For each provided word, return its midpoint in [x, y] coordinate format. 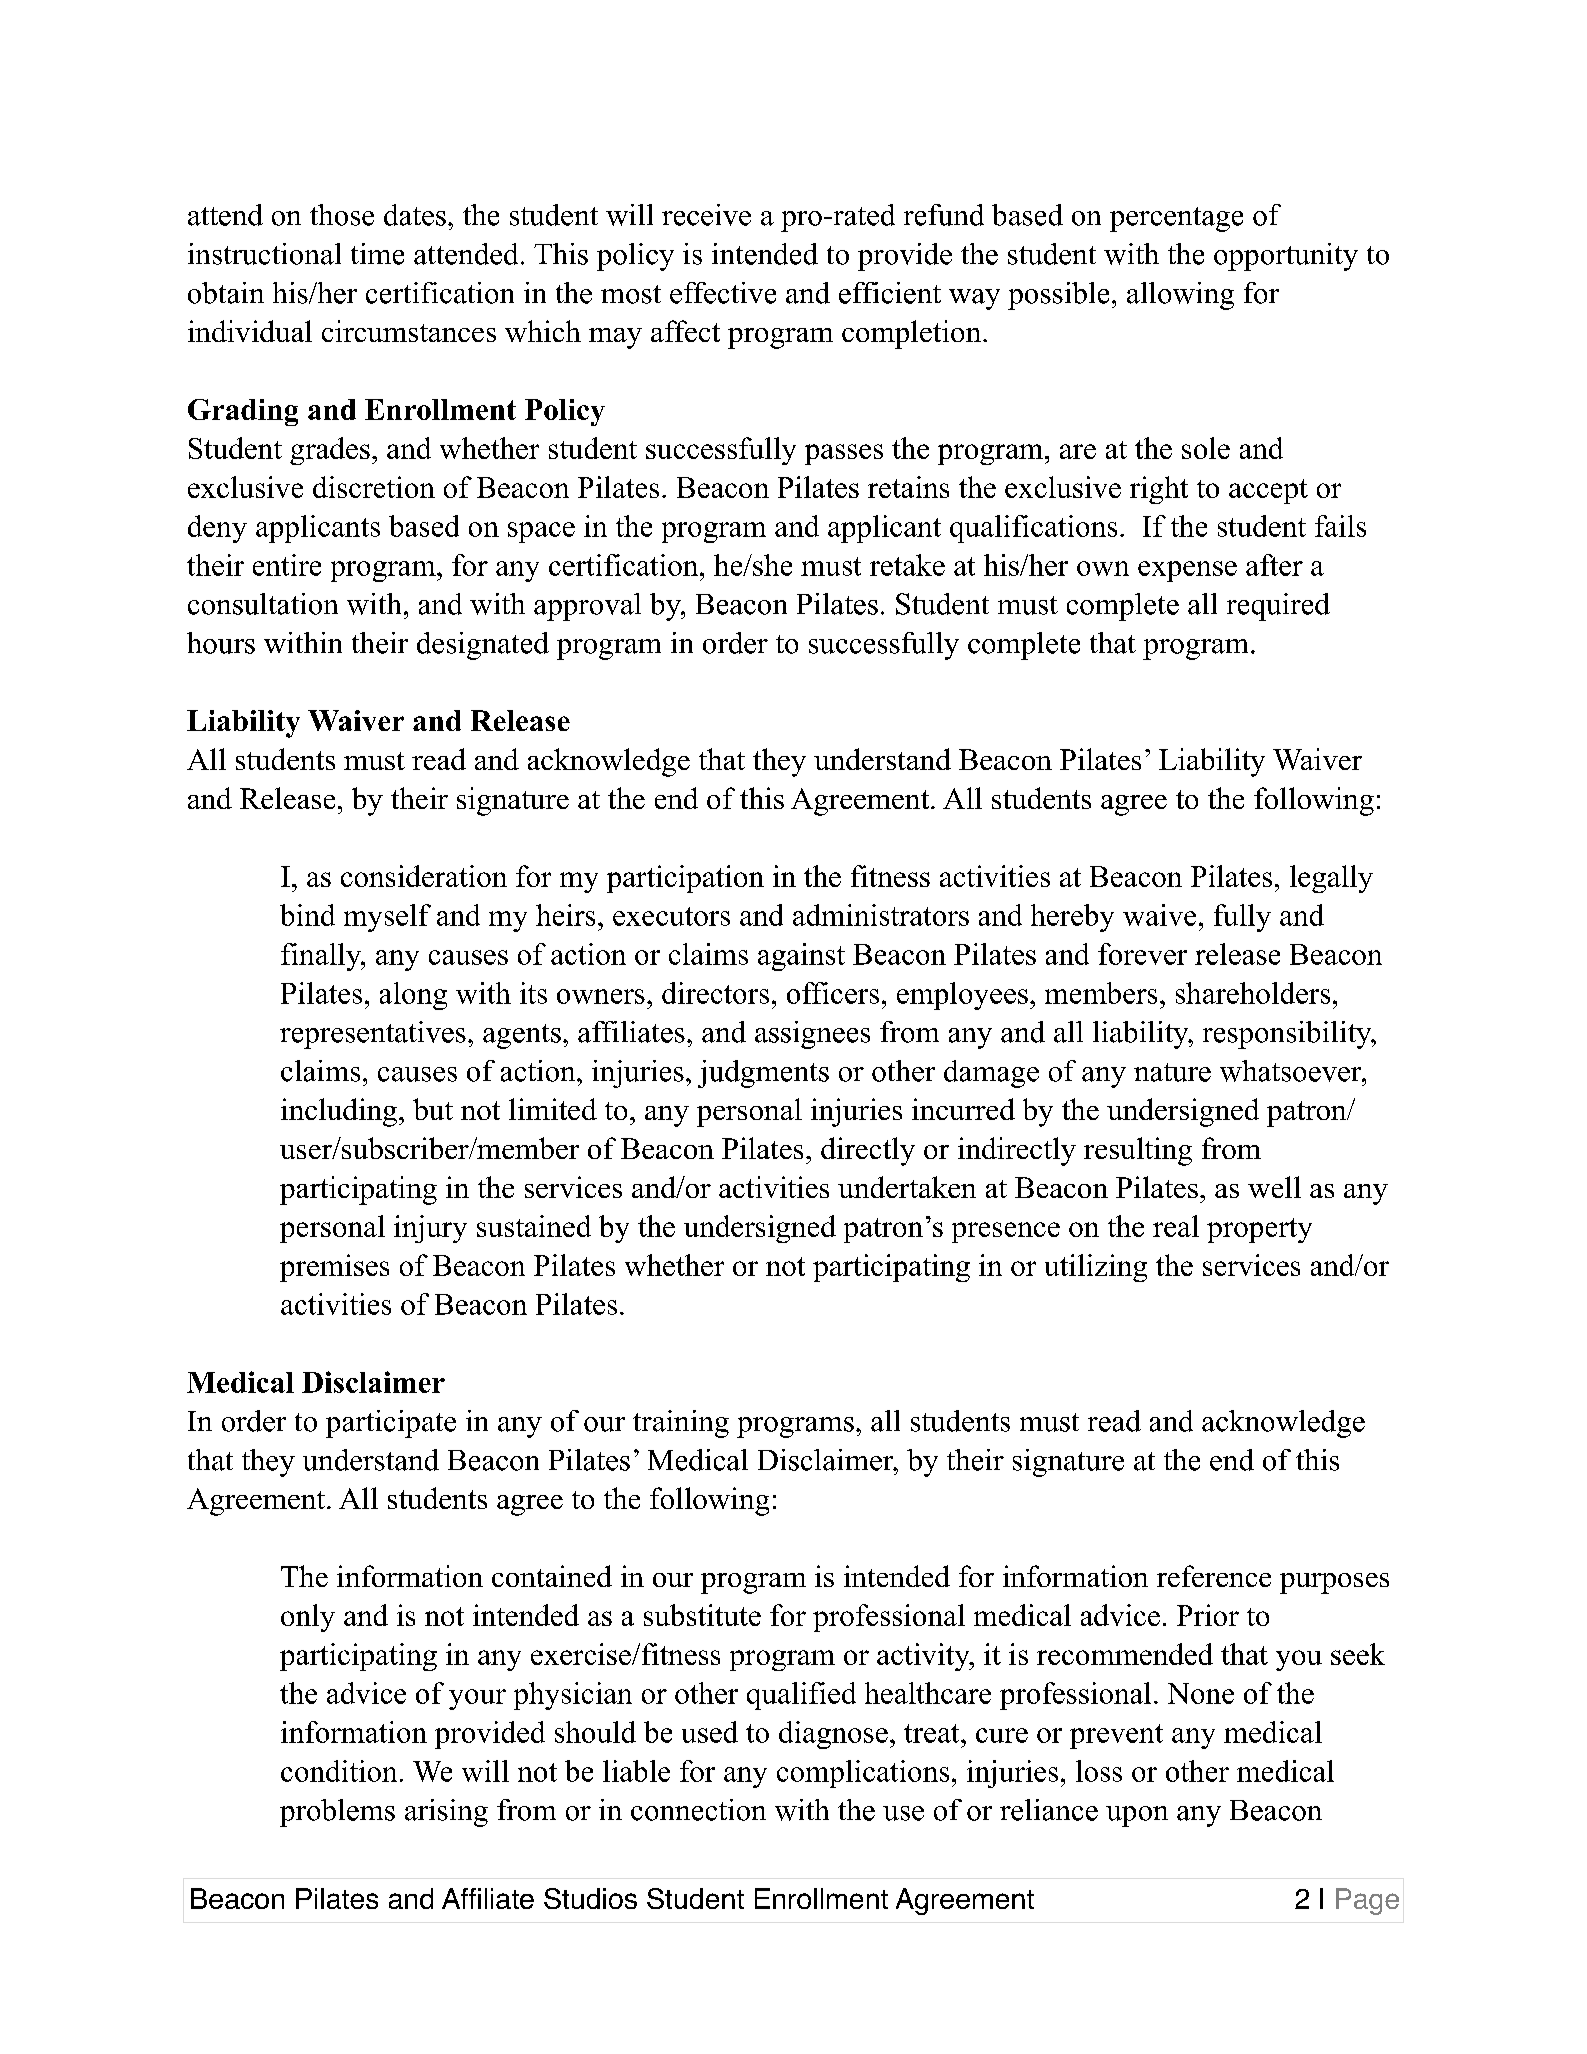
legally [1331, 879]
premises [334, 1268]
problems [337, 1813]
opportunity [1286, 257]
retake [907, 565]
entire [287, 565]
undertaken [907, 1187]
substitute [702, 1615]
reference [1214, 1576]
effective [723, 293]
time [377, 254]
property [1259, 1230]
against [801, 957]
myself [387, 918]
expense [1187, 571]
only [308, 1618]
